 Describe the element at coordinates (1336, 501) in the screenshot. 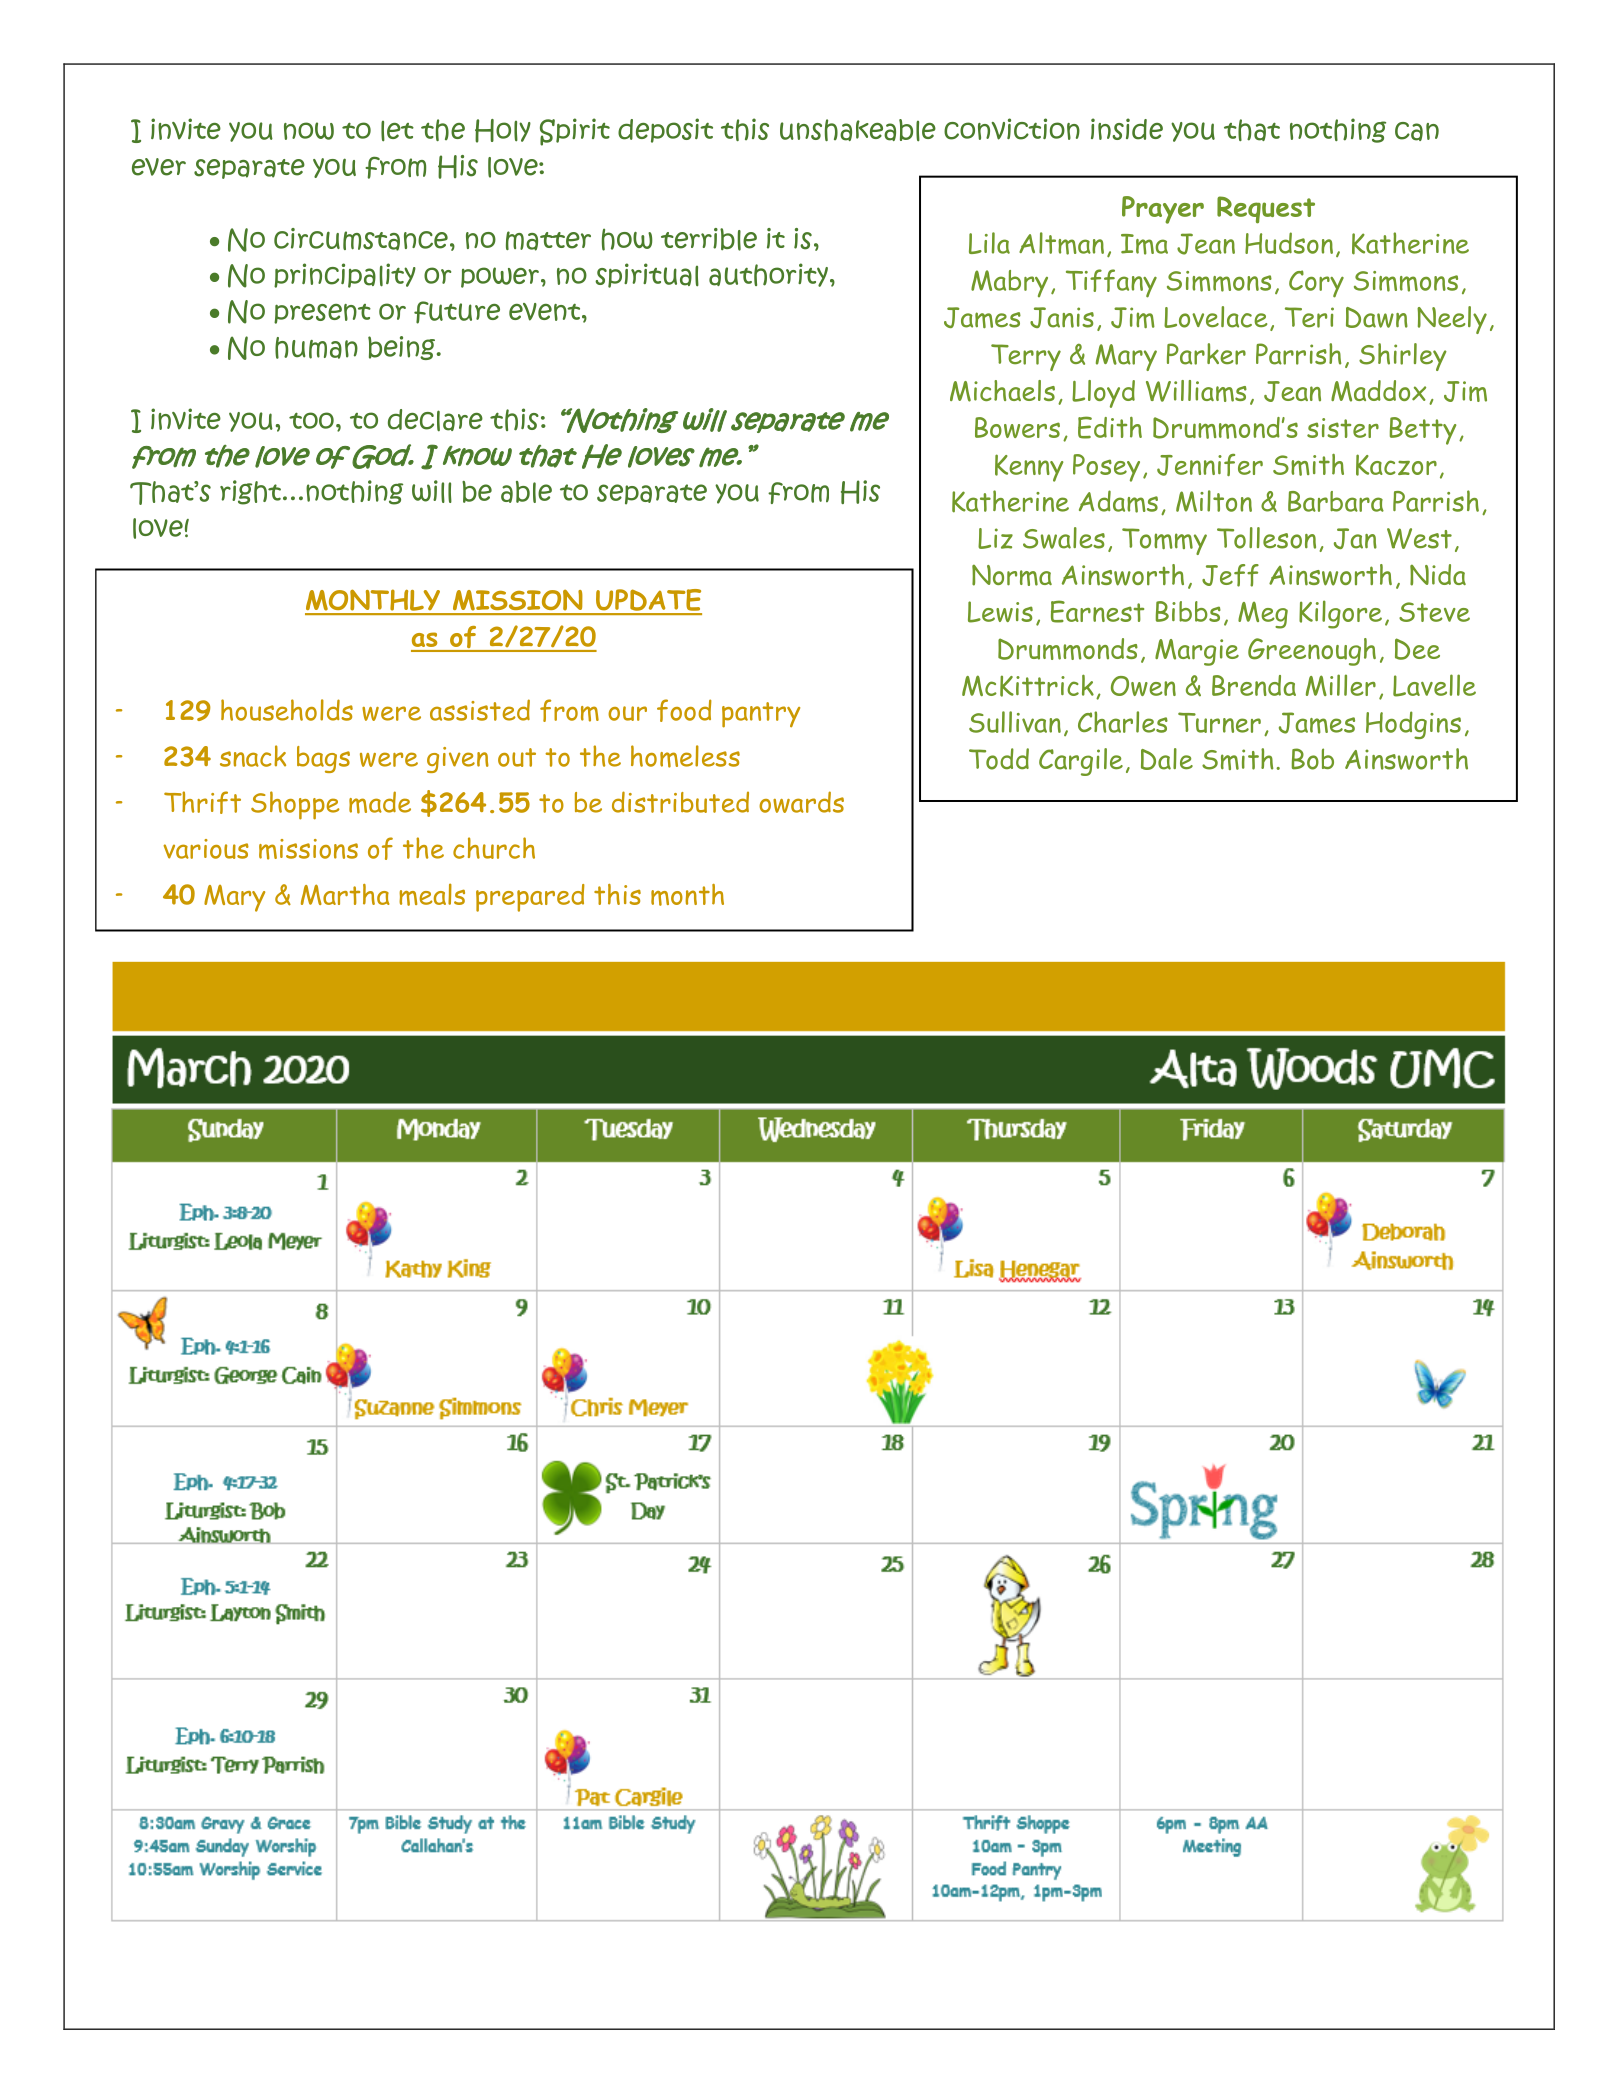

I see `Barbara` at that location.
